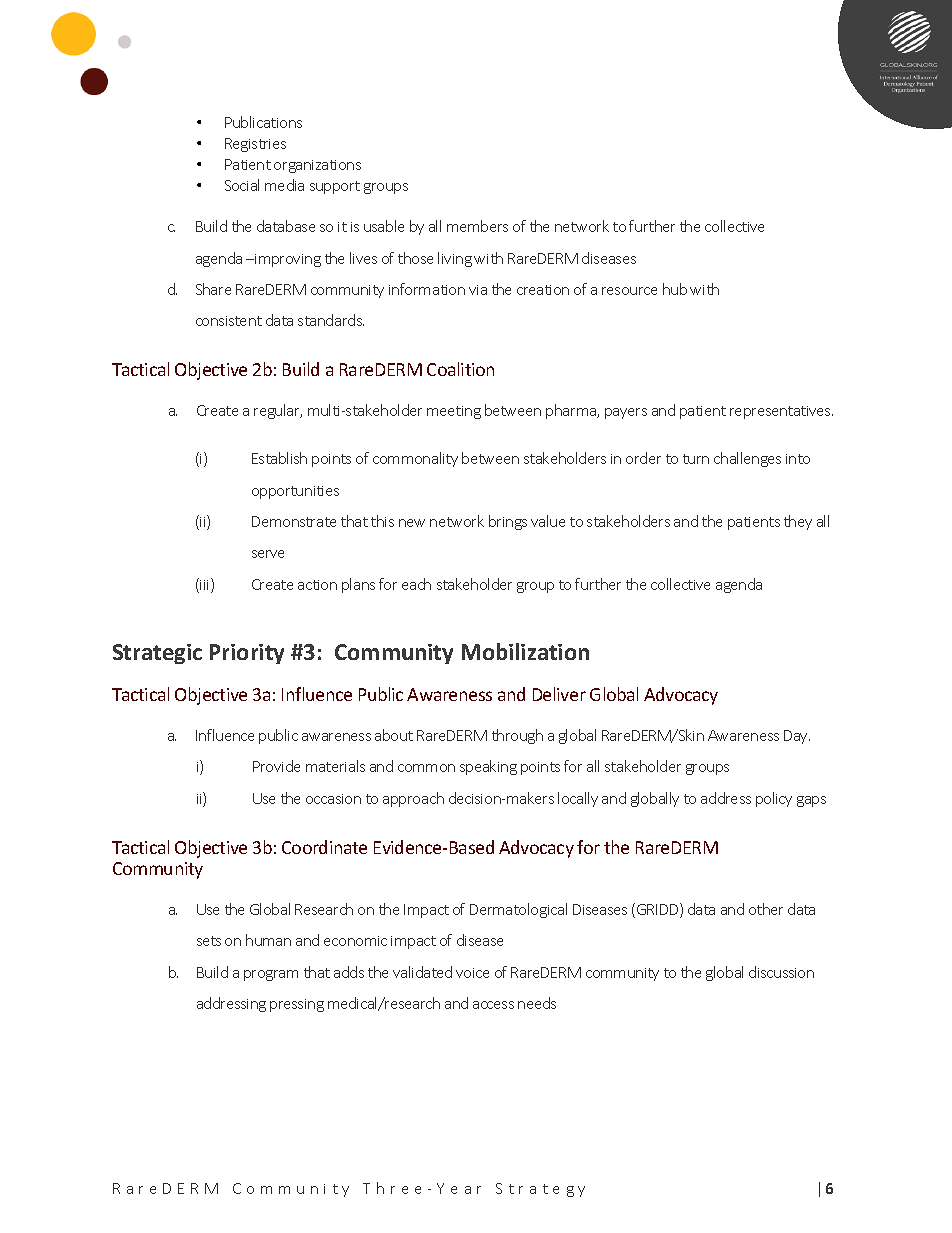 The height and width of the image is (1233, 952). Describe the element at coordinates (798, 522) in the image. I see `they` at that location.
